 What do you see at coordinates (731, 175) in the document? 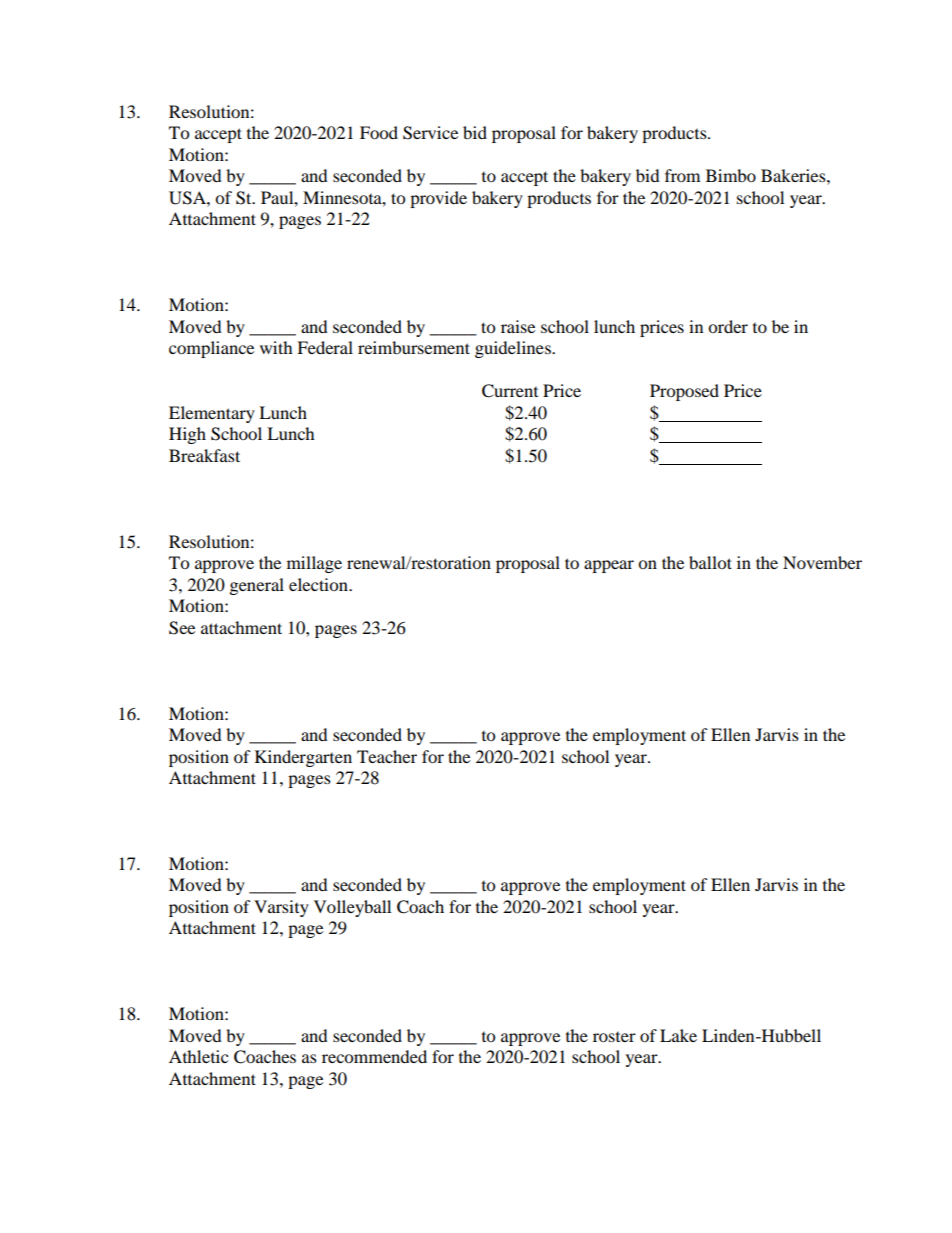
I see `Bimbo` at bounding box center [731, 175].
